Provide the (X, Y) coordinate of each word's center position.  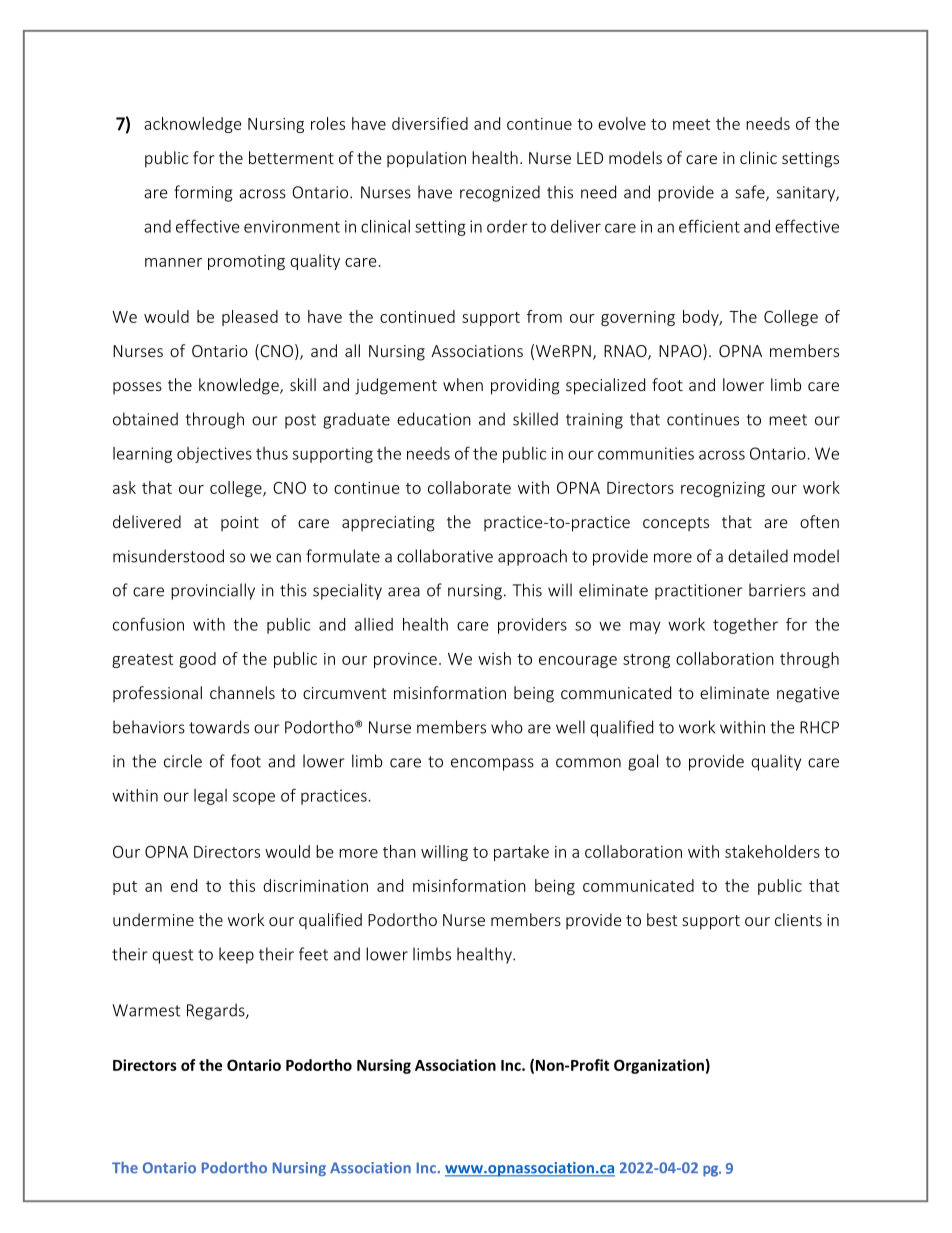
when (463, 384)
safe (751, 193)
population (426, 159)
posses (137, 388)
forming (203, 193)
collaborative (445, 556)
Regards (217, 1011)
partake (521, 853)
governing (638, 318)
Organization (659, 1066)
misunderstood (168, 556)
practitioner (699, 592)
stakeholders (772, 851)
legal (210, 797)
